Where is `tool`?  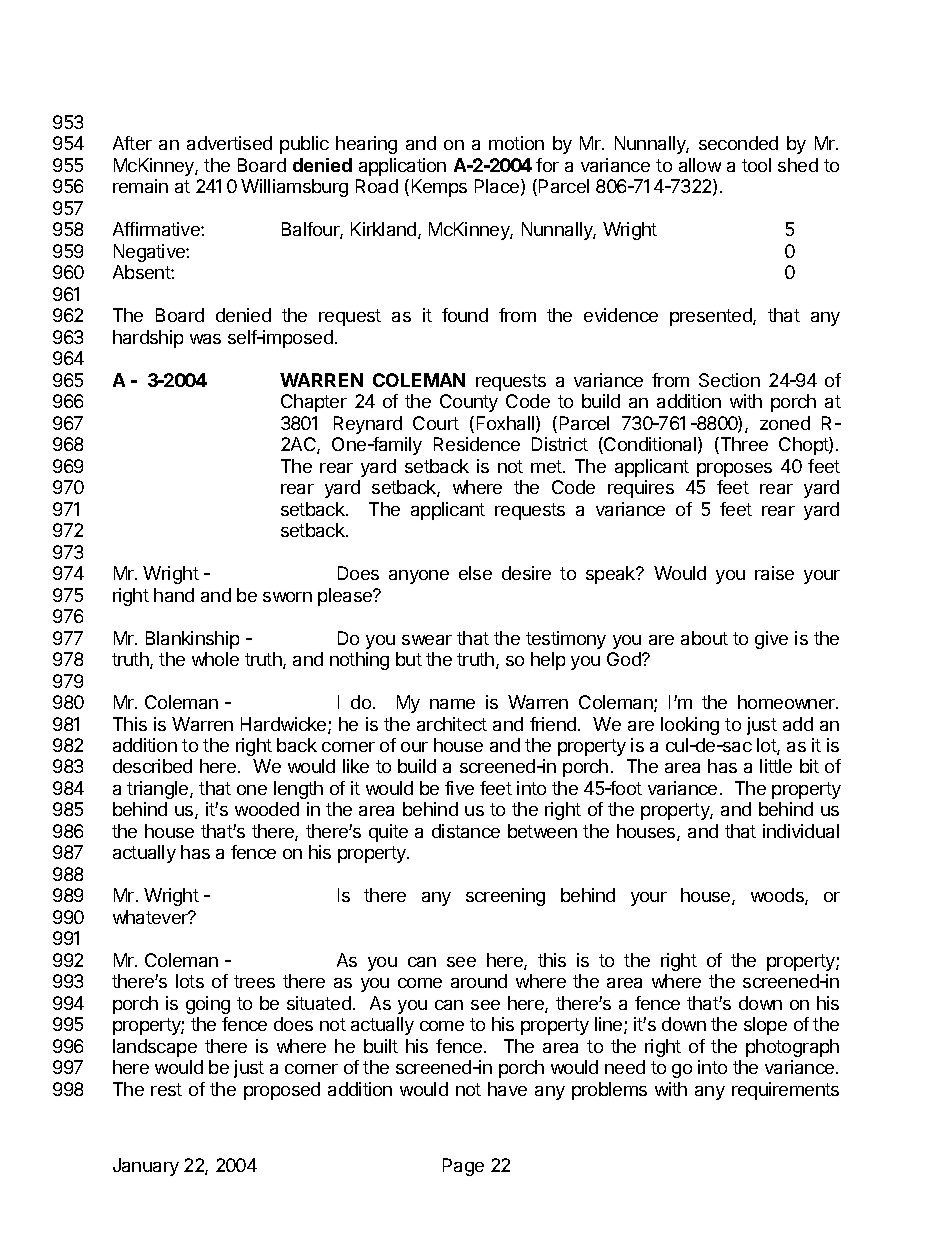
tool is located at coordinates (756, 165).
